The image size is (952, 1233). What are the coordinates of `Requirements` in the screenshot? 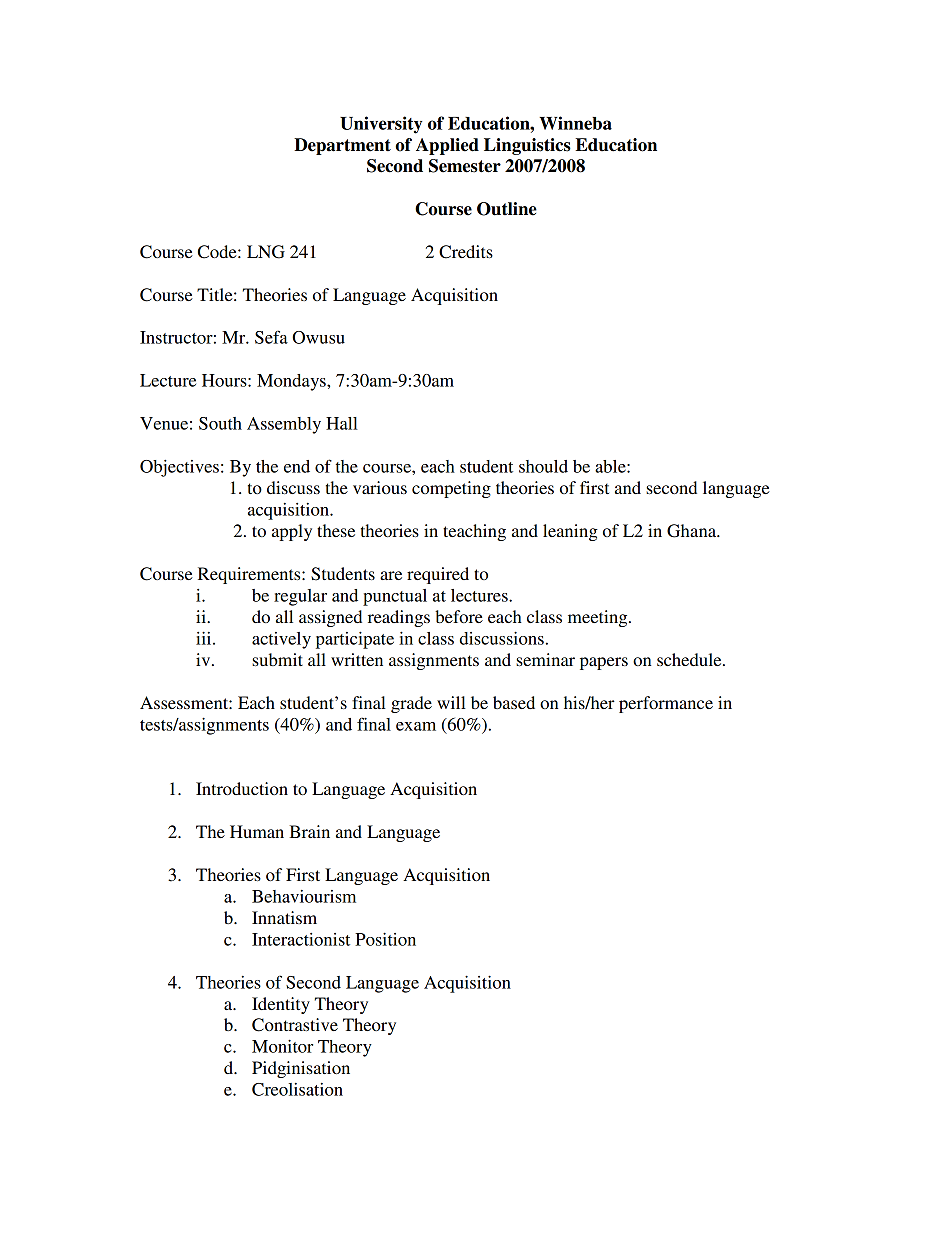 It's located at (250, 575).
